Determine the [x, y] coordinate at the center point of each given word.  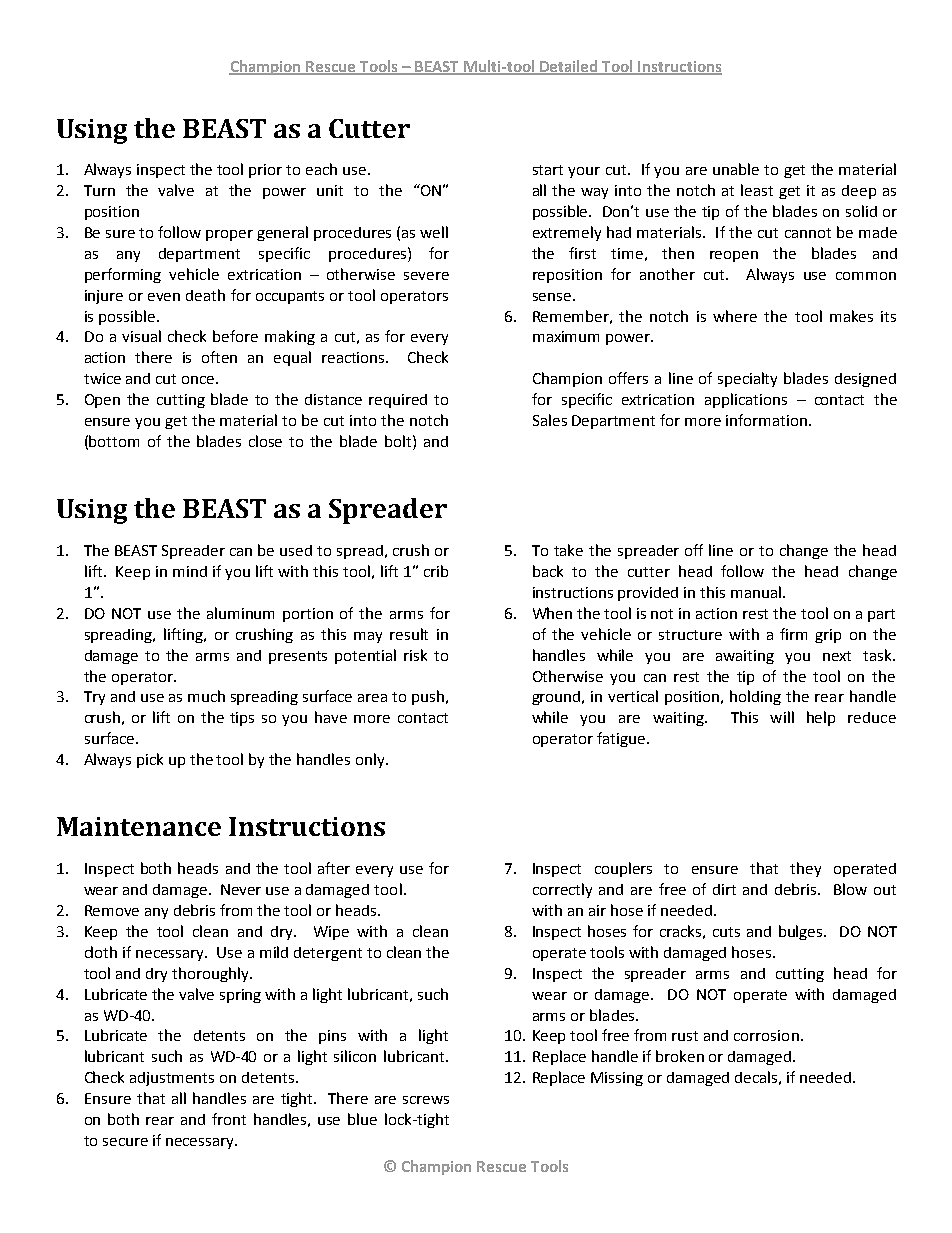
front [229, 1119]
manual [756, 592]
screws [426, 1100]
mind [190, 571]
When [552, 613]
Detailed [569, 67]
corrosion [766, 1035]
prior [265, 171]
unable [736, 169]
